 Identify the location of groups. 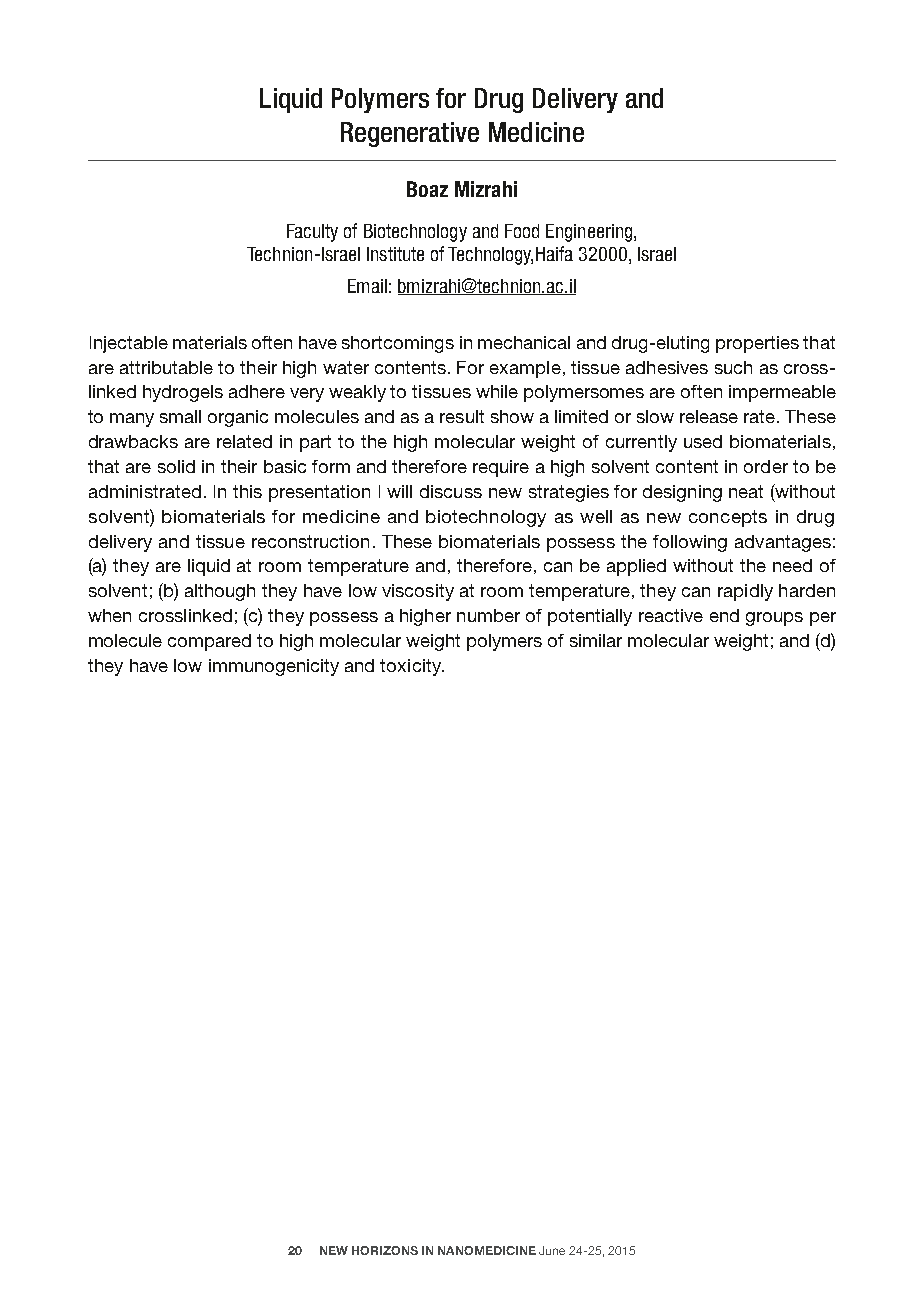
(774, 619).
